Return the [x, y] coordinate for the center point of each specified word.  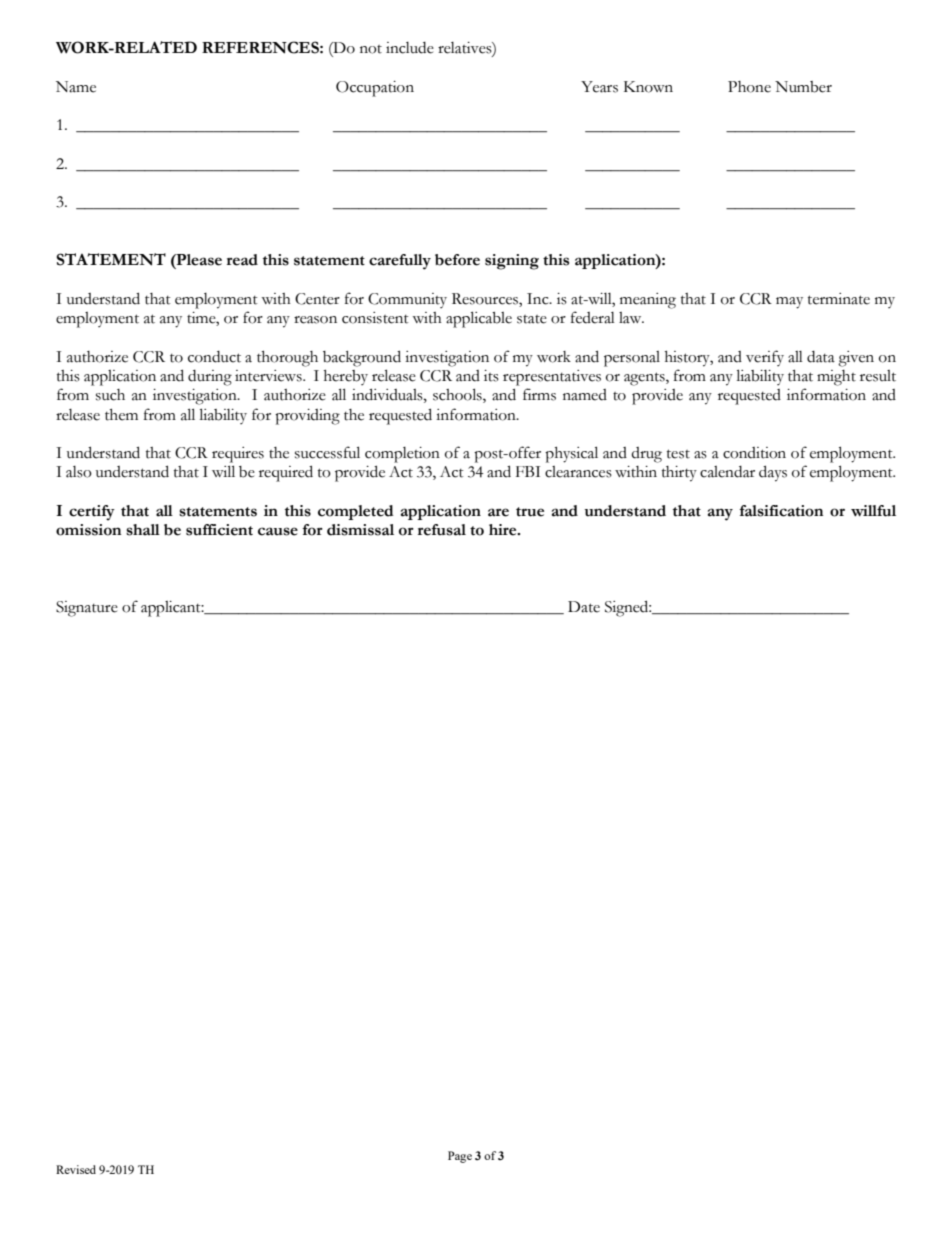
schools [458, 395]
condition [754, 453]
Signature [87, 609]
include [410, 48]
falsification [781, 511]
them [121, 415]
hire [504, 530]
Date [584, 607]
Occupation [375, 89]
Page [460, 1157]
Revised [76, 1169]
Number [803, 87]
